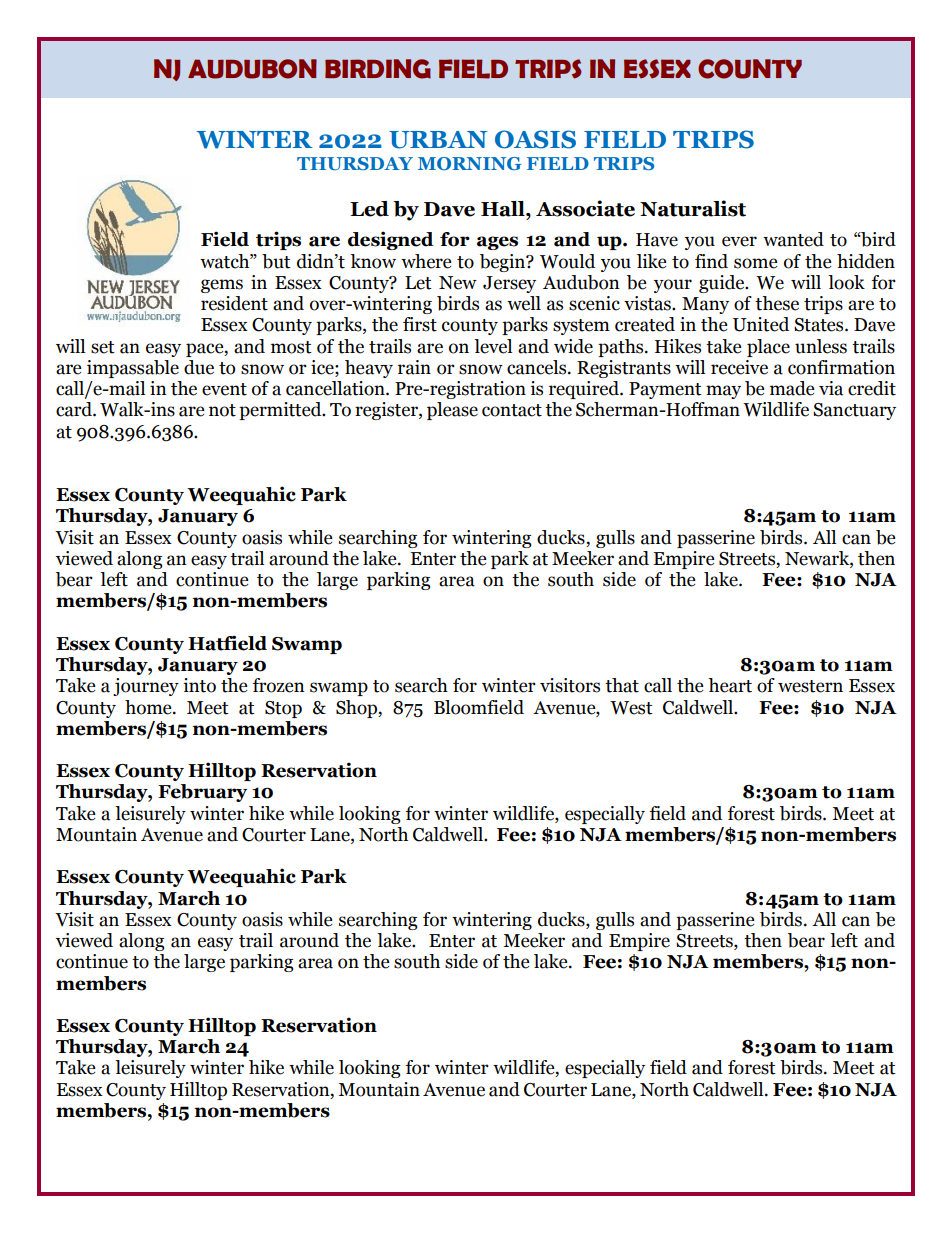 The height and width of the document is (1233, 952). I want to click on heart, so click(730, 685).
